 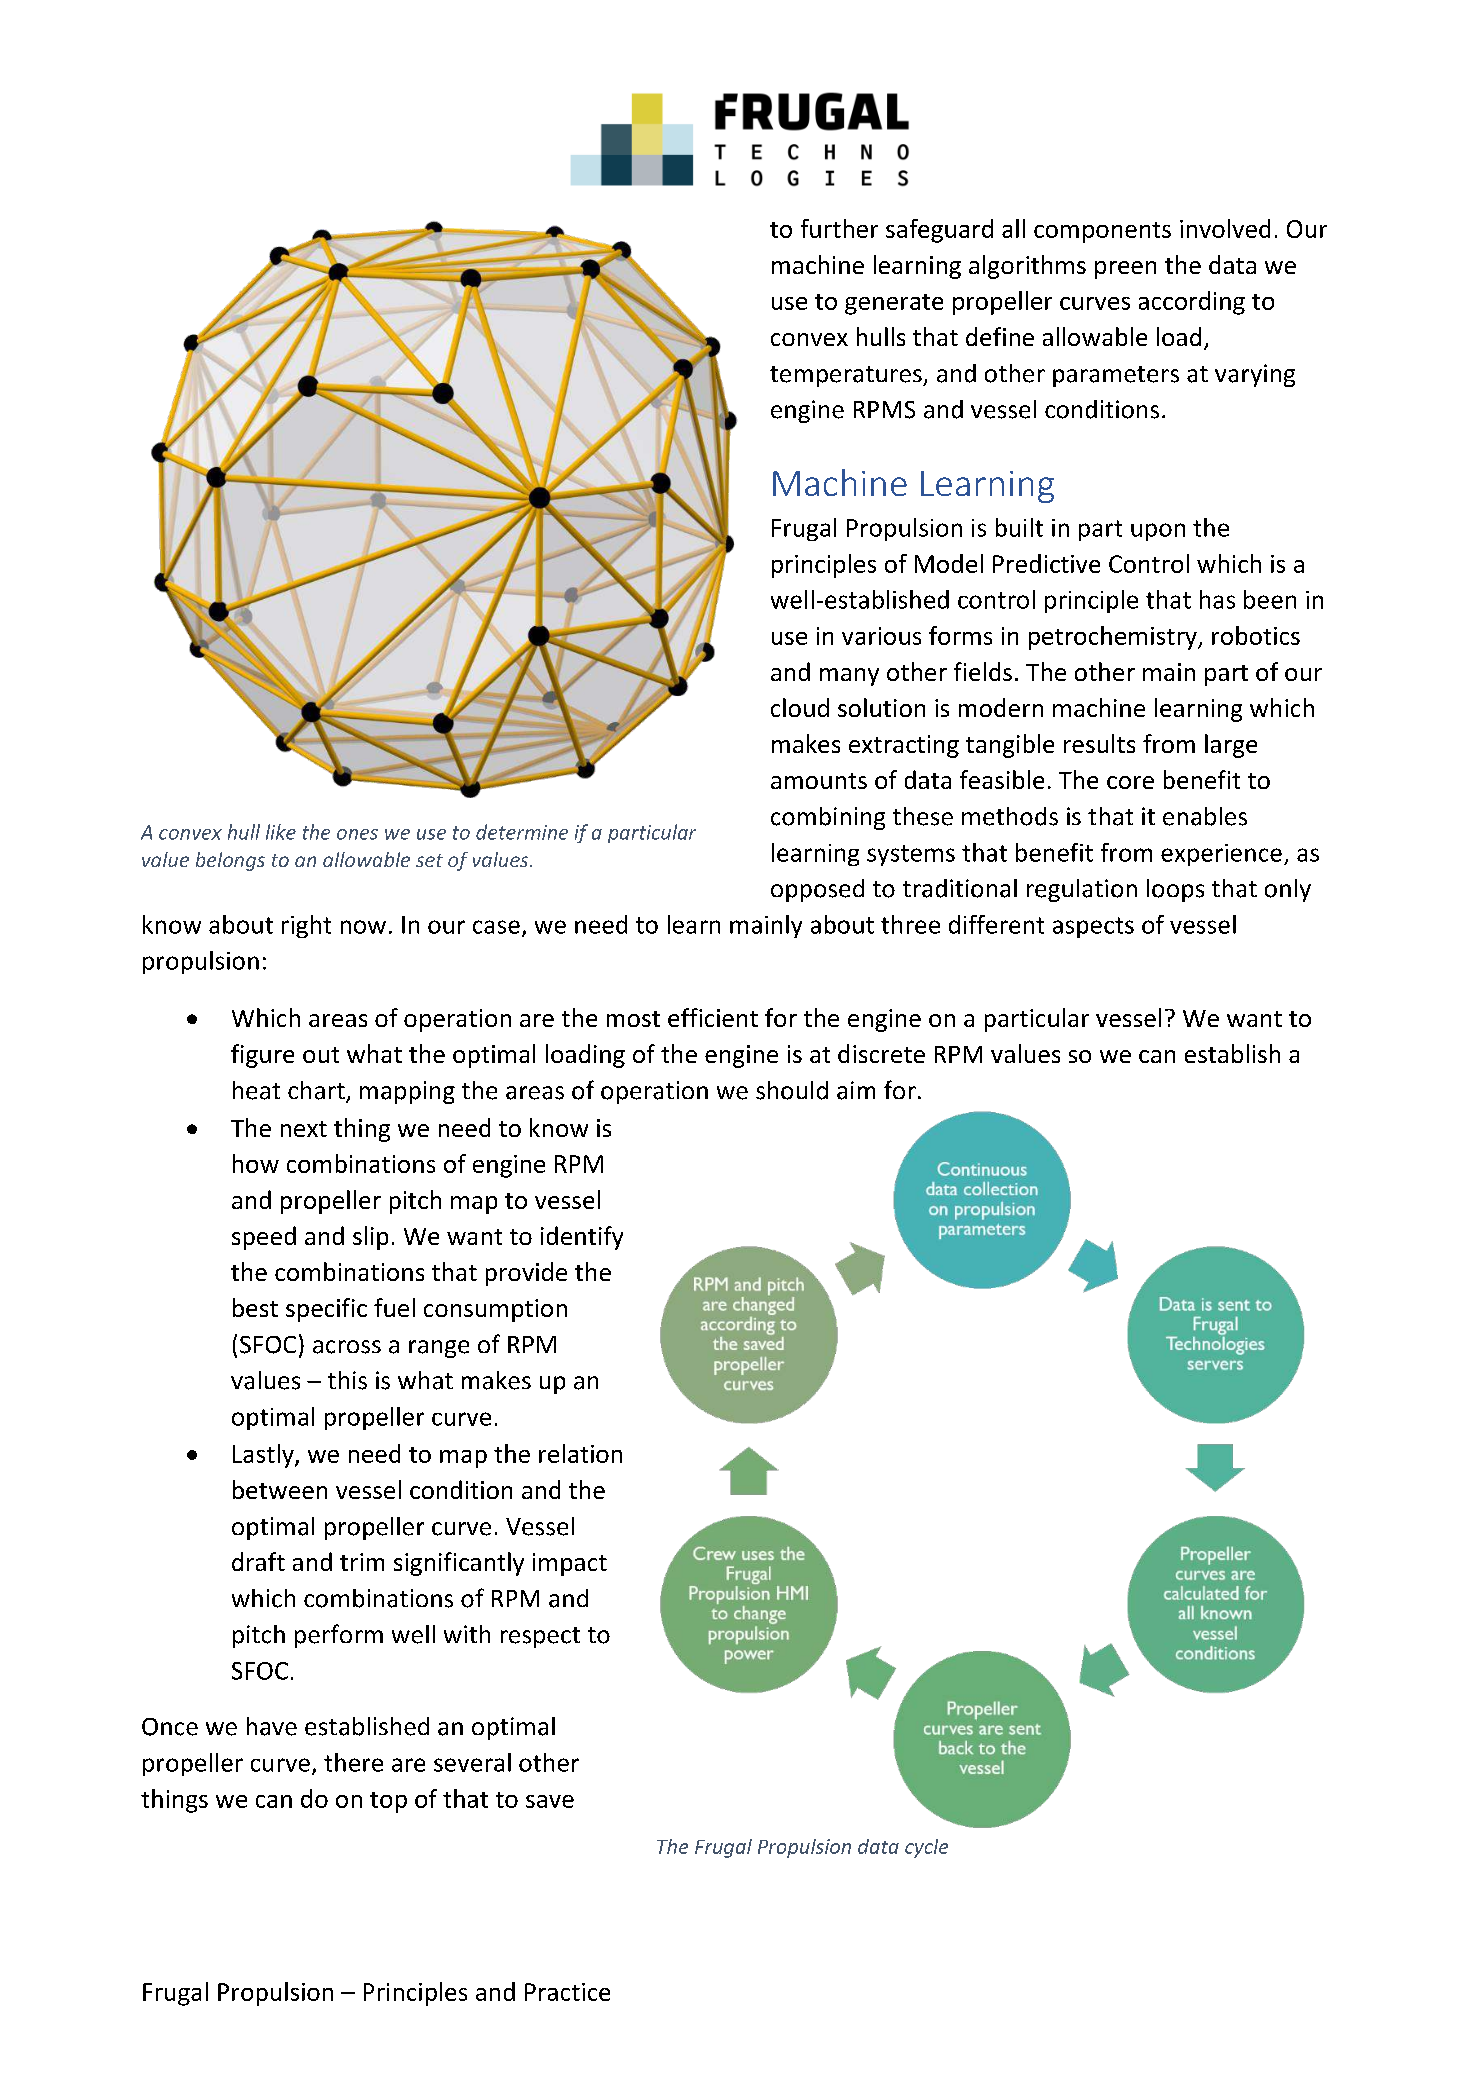 I want to click on top, so click(x=388, y=1802).
